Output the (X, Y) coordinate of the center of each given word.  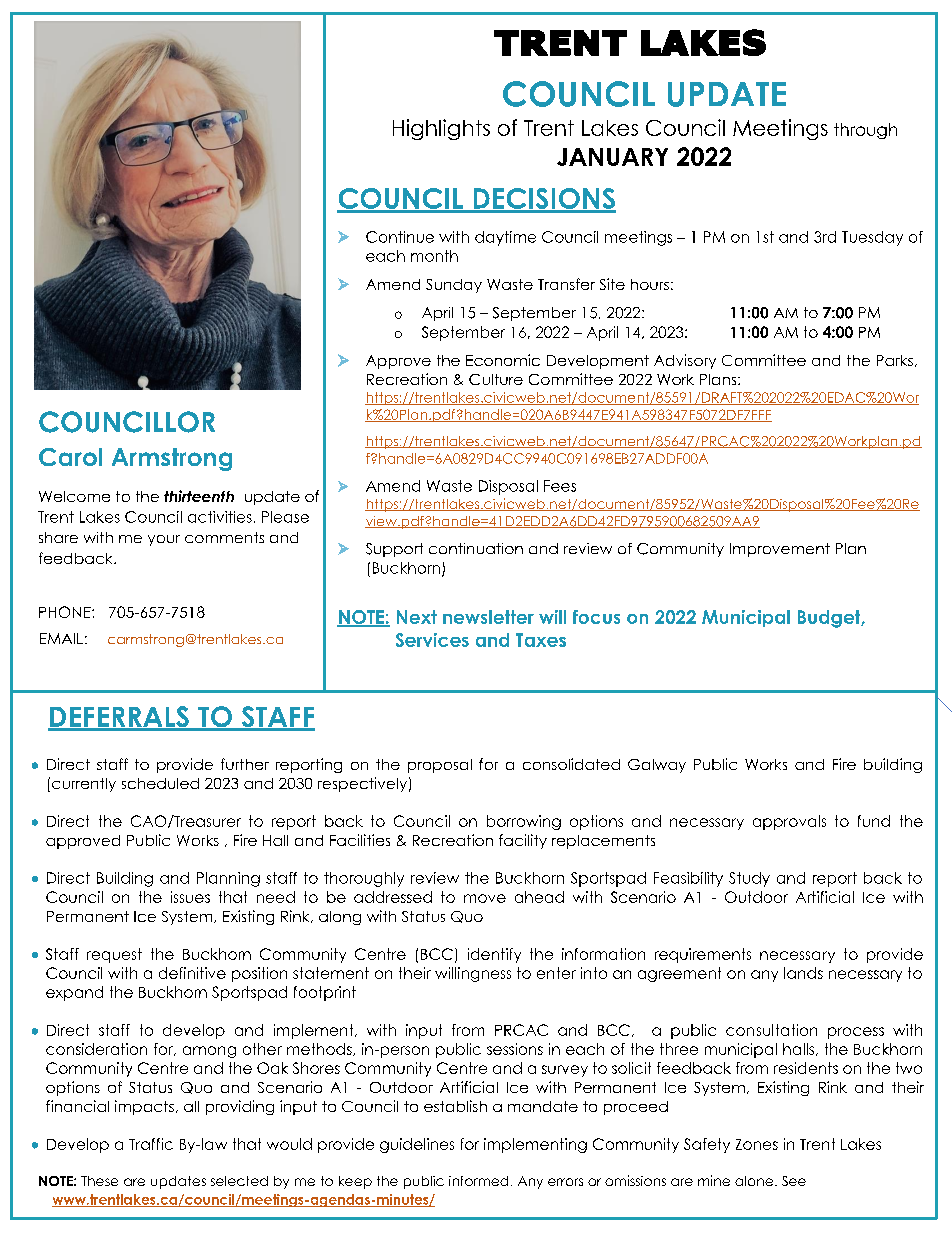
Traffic (151, 1144)
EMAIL (61, 638)
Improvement (780, 550)
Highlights (441, 129)
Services (432, 640)
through (865, 131)
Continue (400, 237)
